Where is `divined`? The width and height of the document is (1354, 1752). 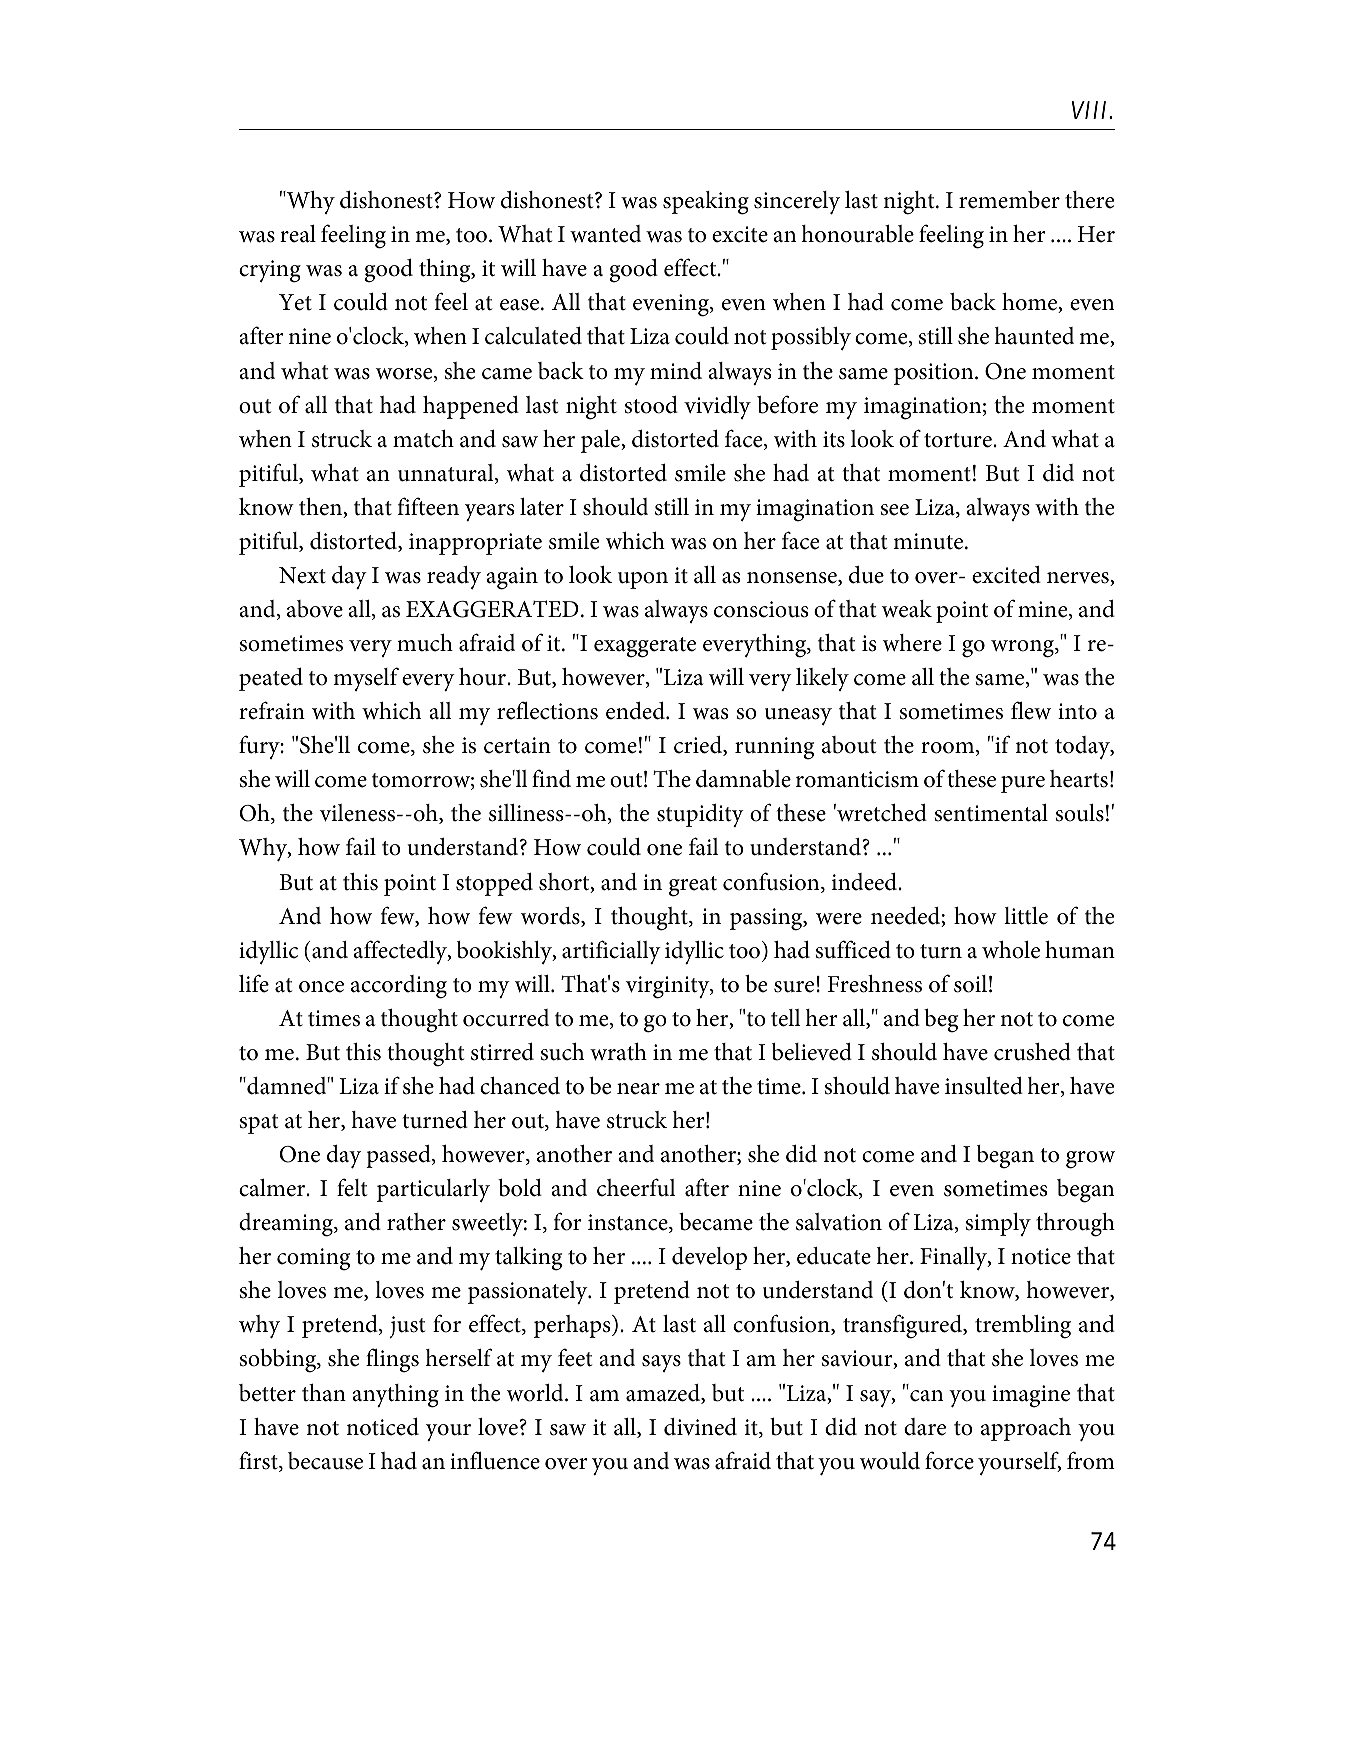 divined is located at coordinates (700, 1427).
